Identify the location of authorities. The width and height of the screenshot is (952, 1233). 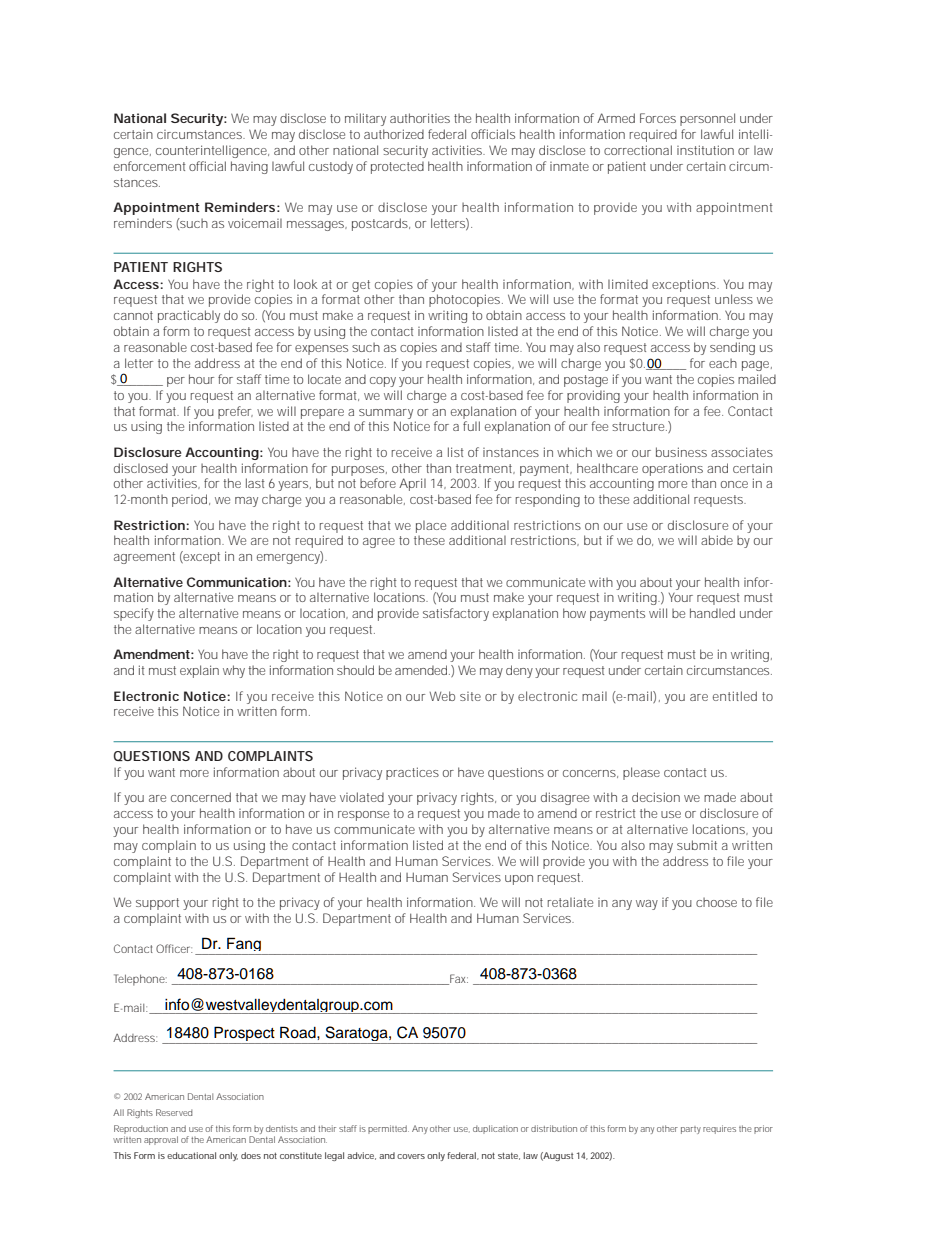
(420, 118).
